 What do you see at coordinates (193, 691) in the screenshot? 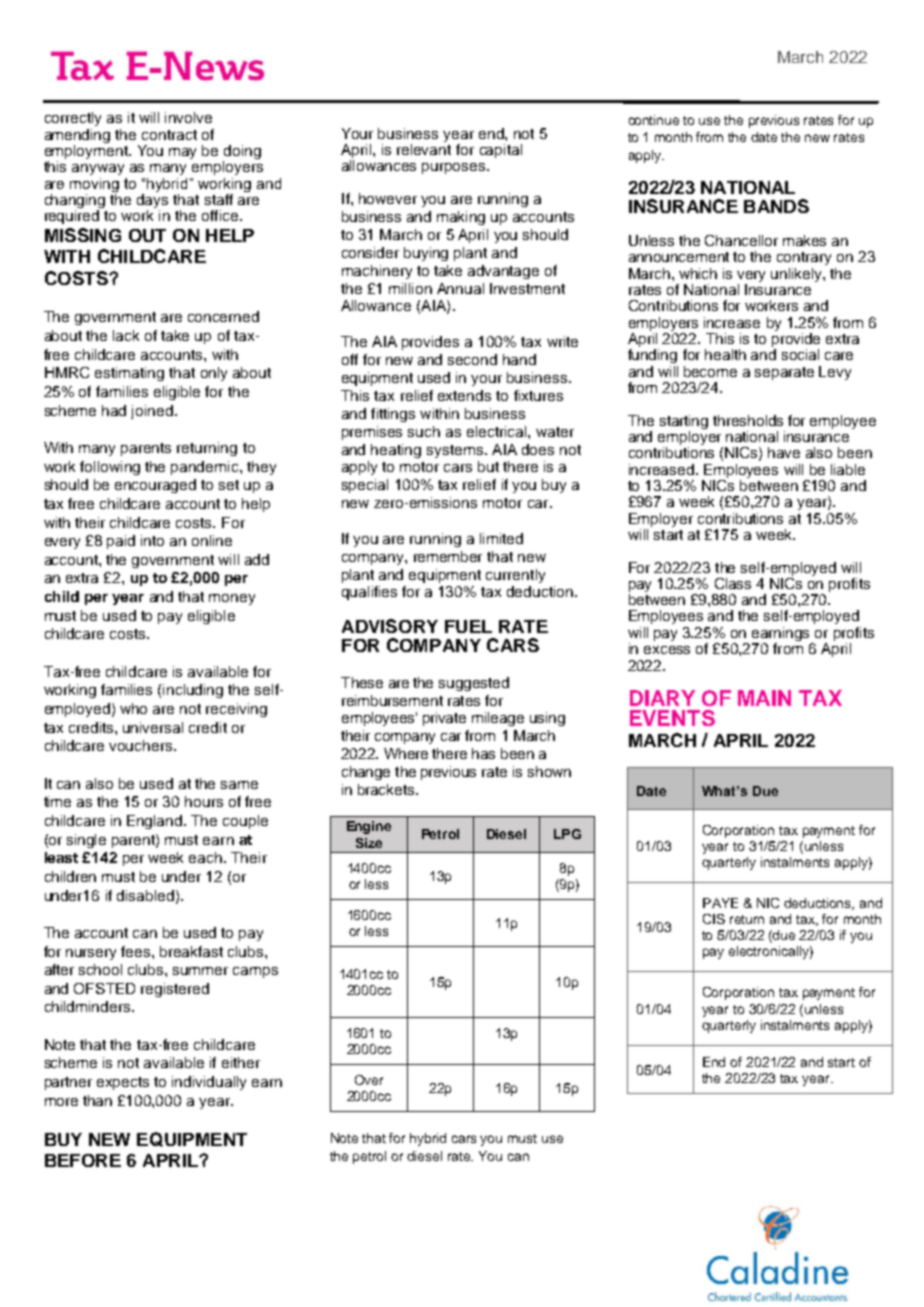
I see `including` at bounding box center [193, 691].
